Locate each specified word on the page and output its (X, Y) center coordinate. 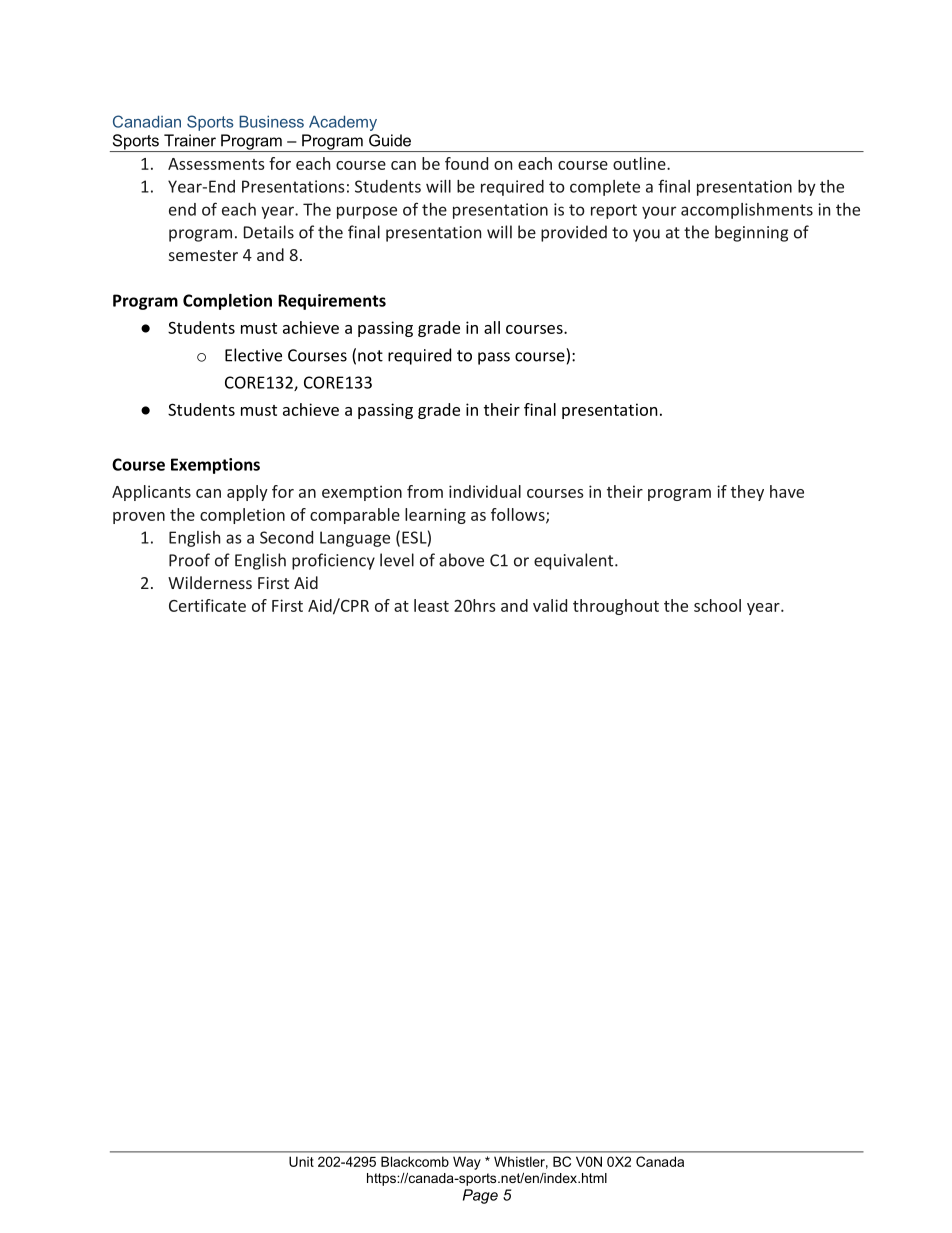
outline (640, 163)
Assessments (216, 164)
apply (247, 493)
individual (485, 491)
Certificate (207, 605)
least (431, 605)
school (717, 605)
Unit (301, 1161)
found (466, 163)
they (747, 493)
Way (467, 1163)
